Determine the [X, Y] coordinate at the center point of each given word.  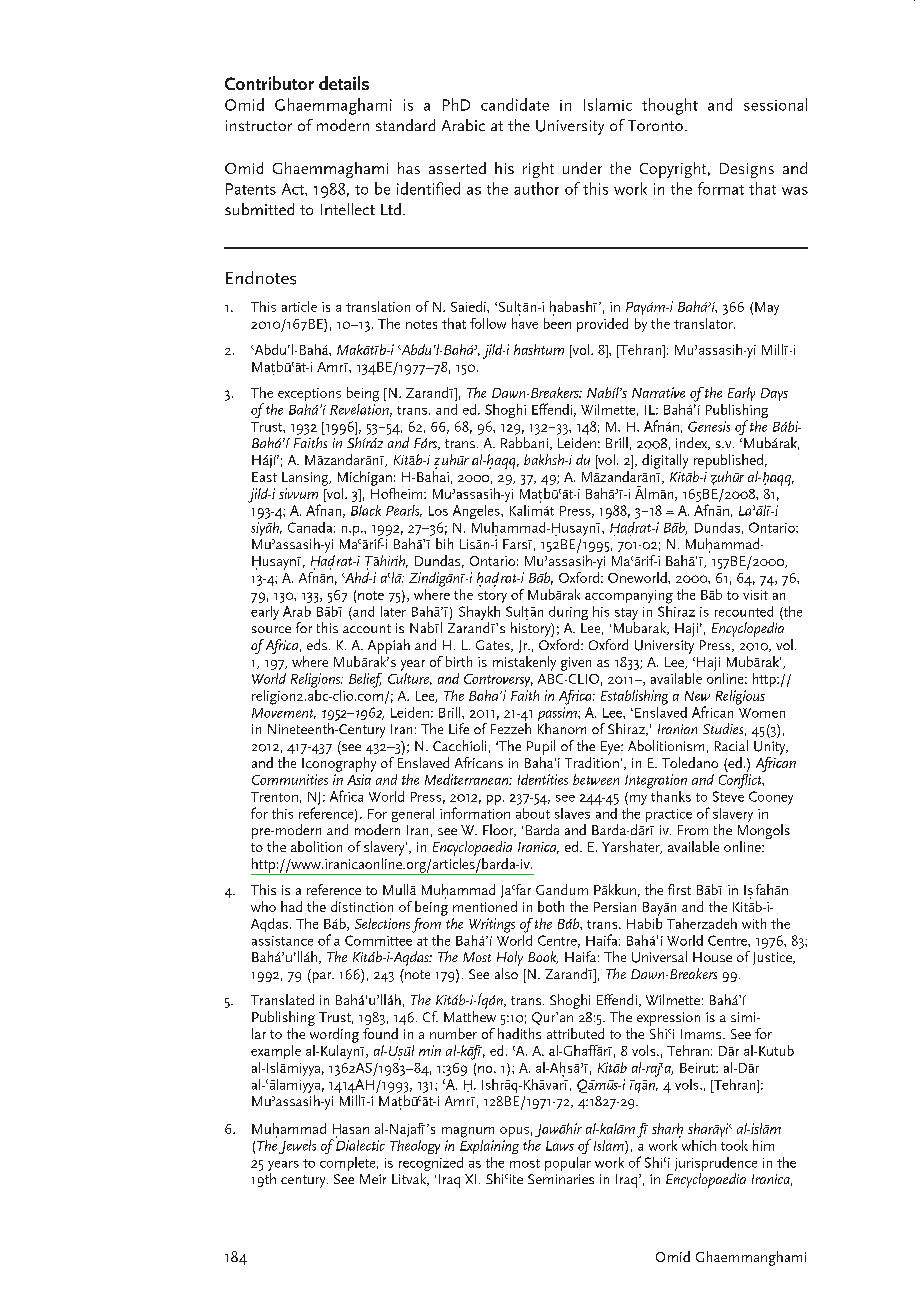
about [533, 813]
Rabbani [526, 443]
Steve [728, 796]
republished [728, 461]
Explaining [489, 1145]
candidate [515, 104]
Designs [747, 170]
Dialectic [360, 1144]
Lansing [306, 479]
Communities [290, 779]
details [344, 83]
